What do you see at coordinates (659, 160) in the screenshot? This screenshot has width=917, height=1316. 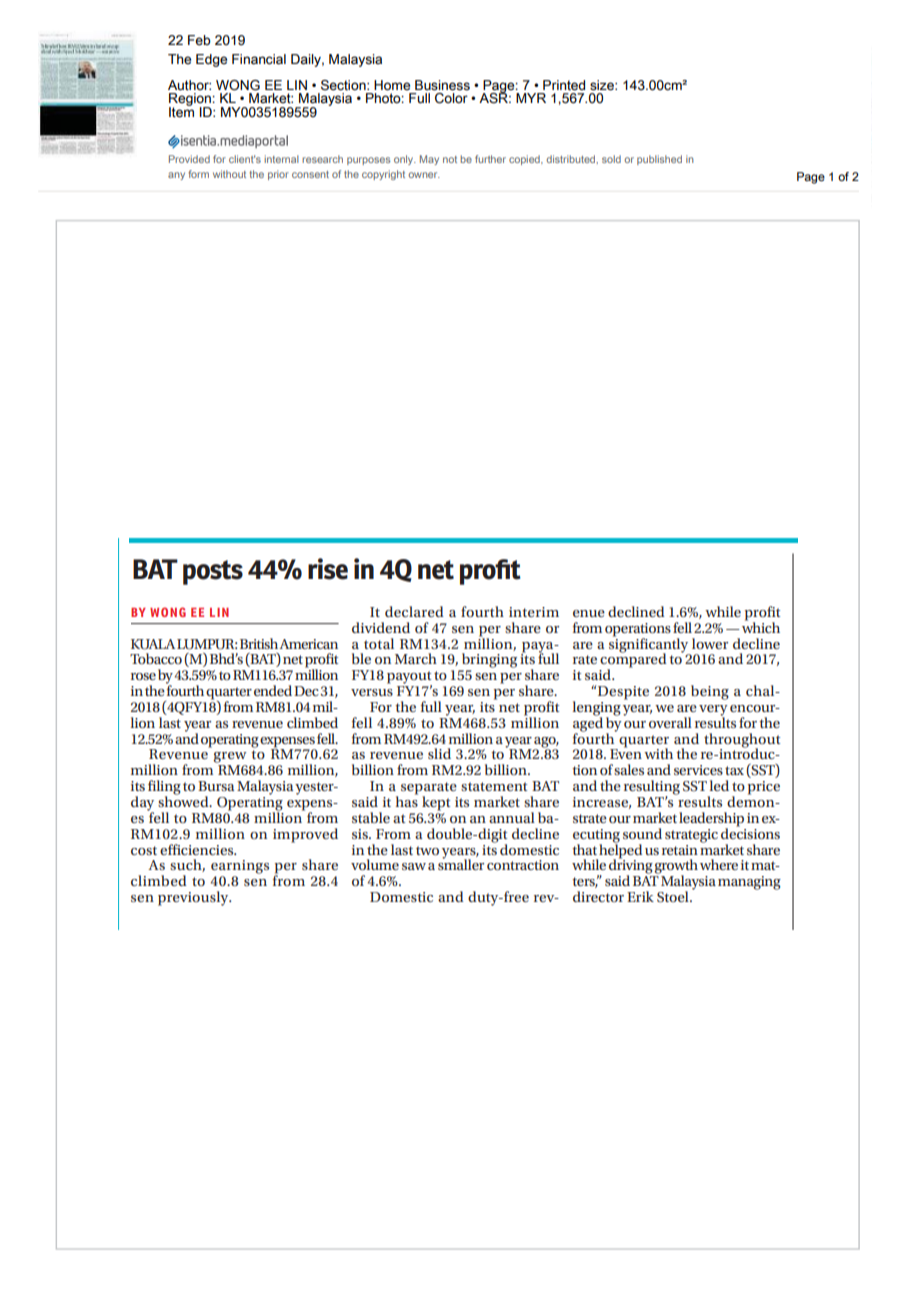 I see `published` at bounding box center [659, 160].
